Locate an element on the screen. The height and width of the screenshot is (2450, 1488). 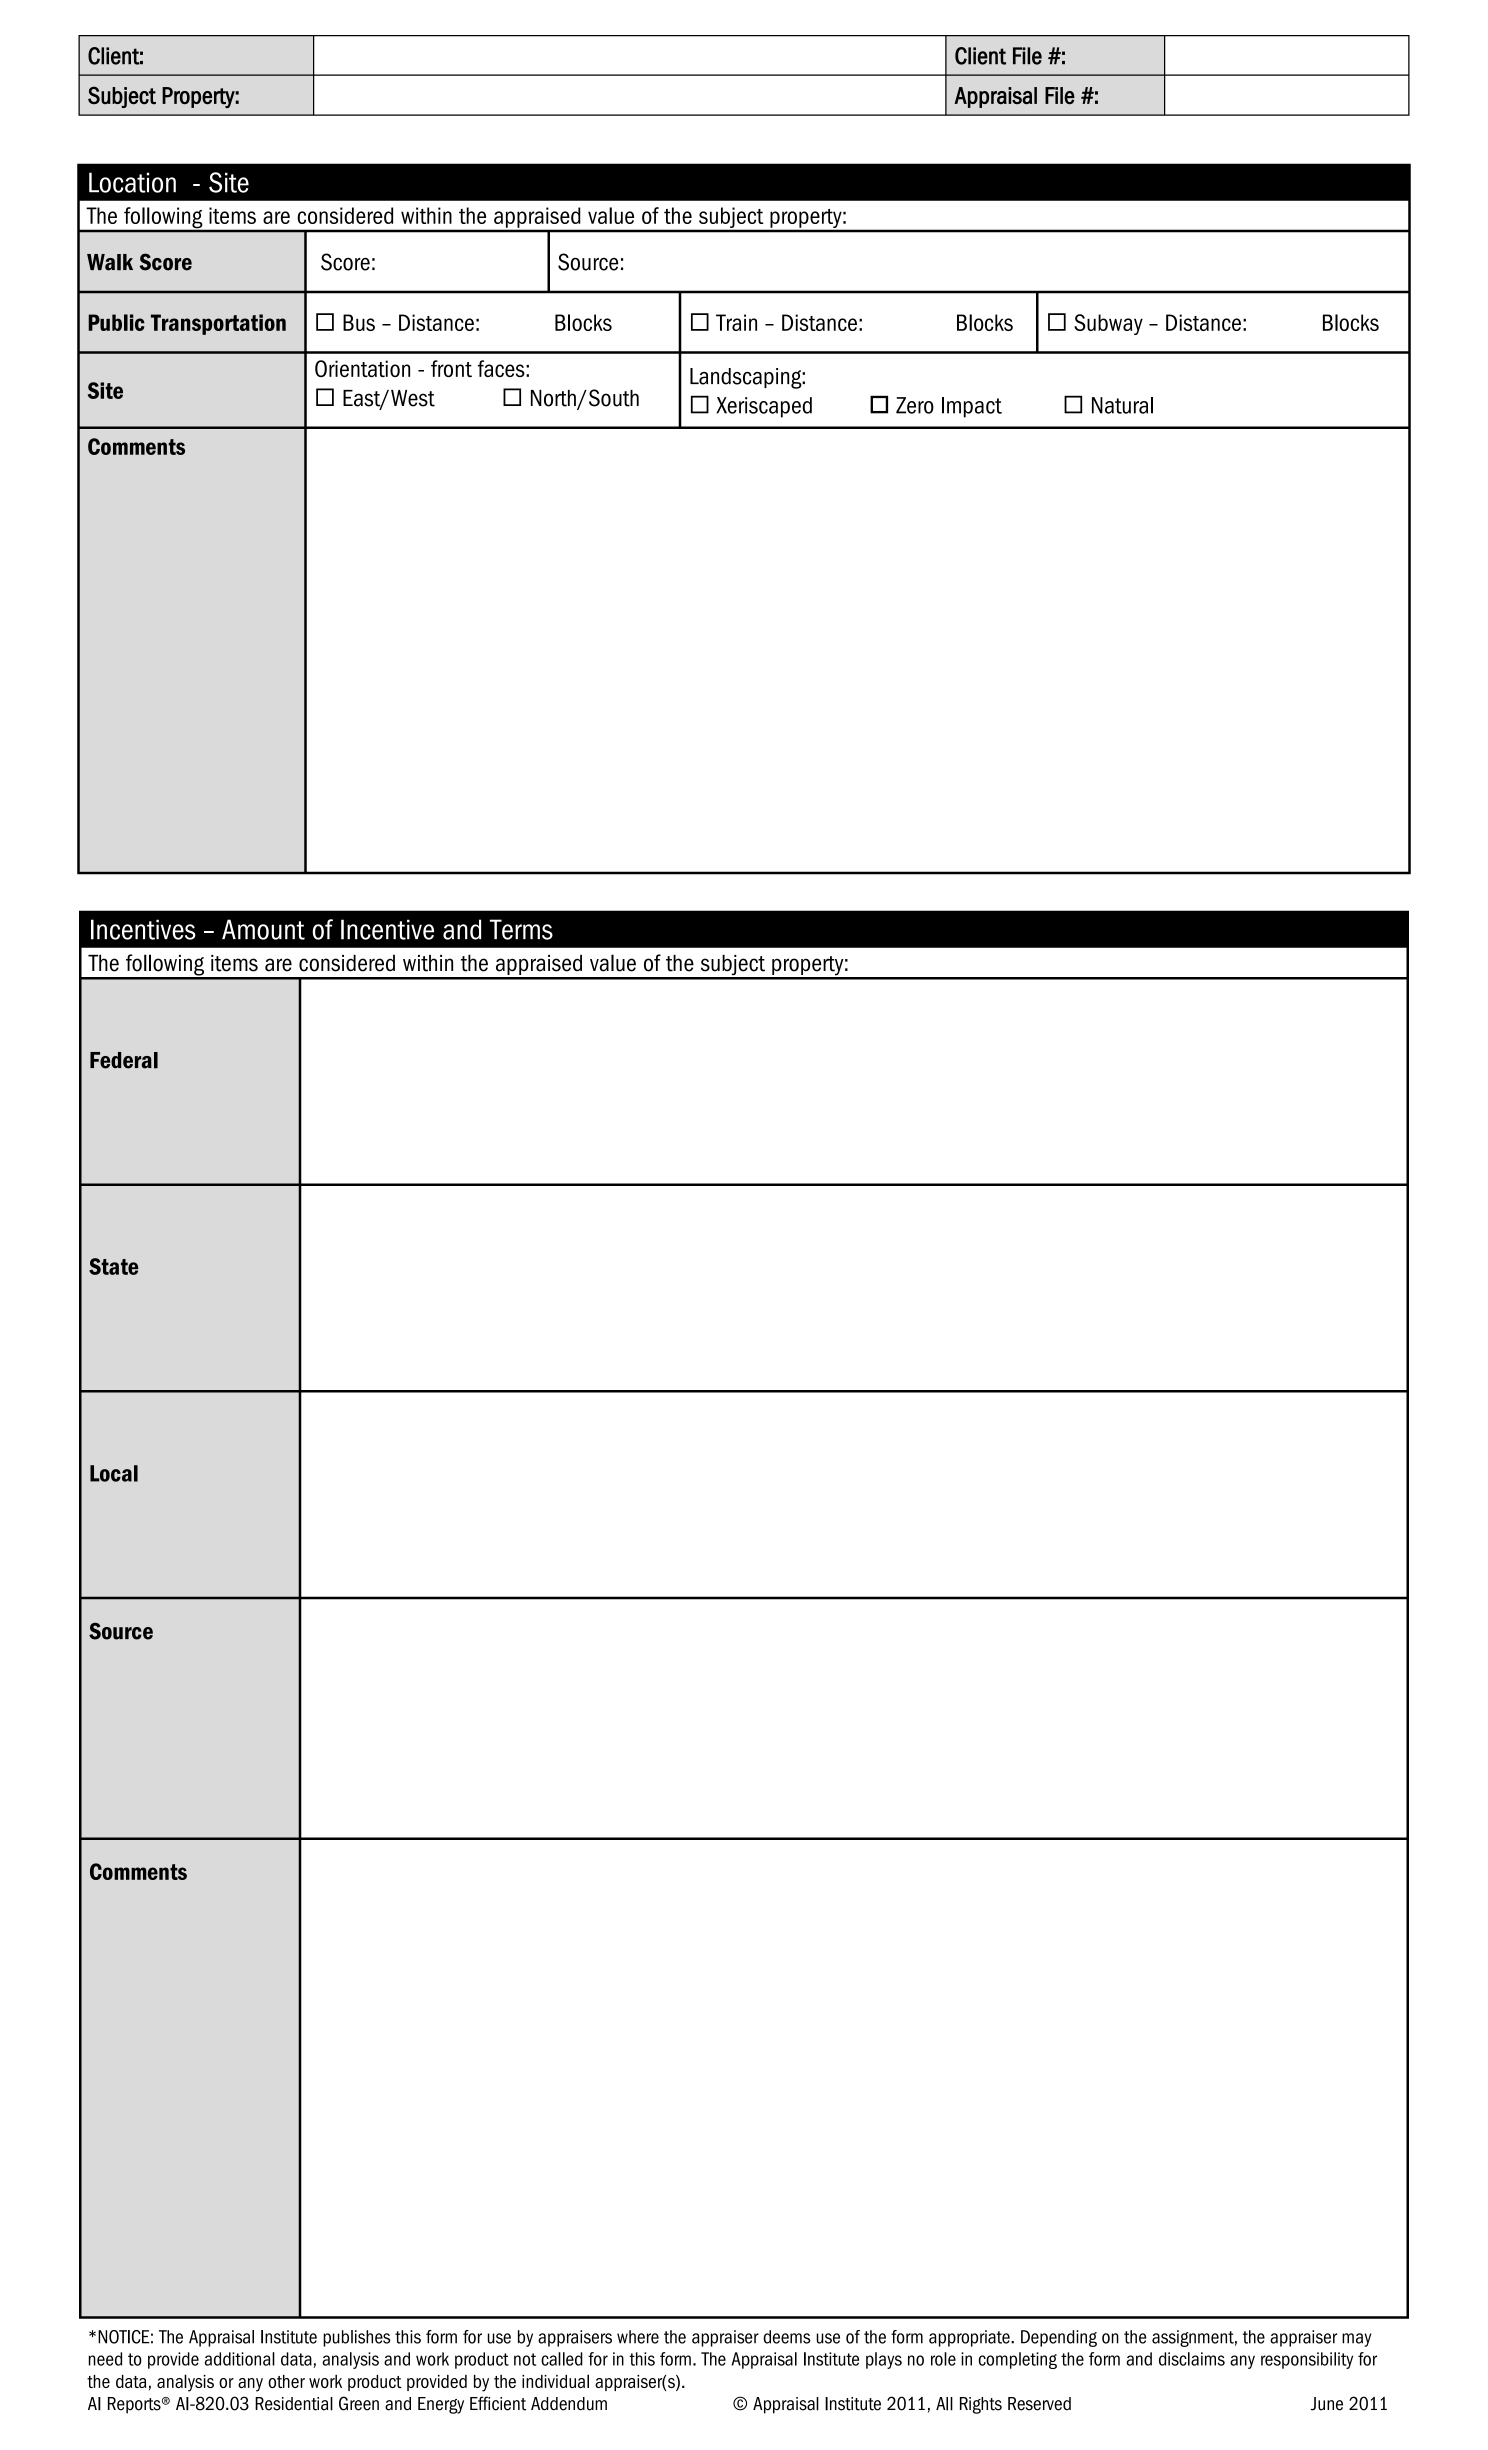
Train is located at coordinates (736, 322).
